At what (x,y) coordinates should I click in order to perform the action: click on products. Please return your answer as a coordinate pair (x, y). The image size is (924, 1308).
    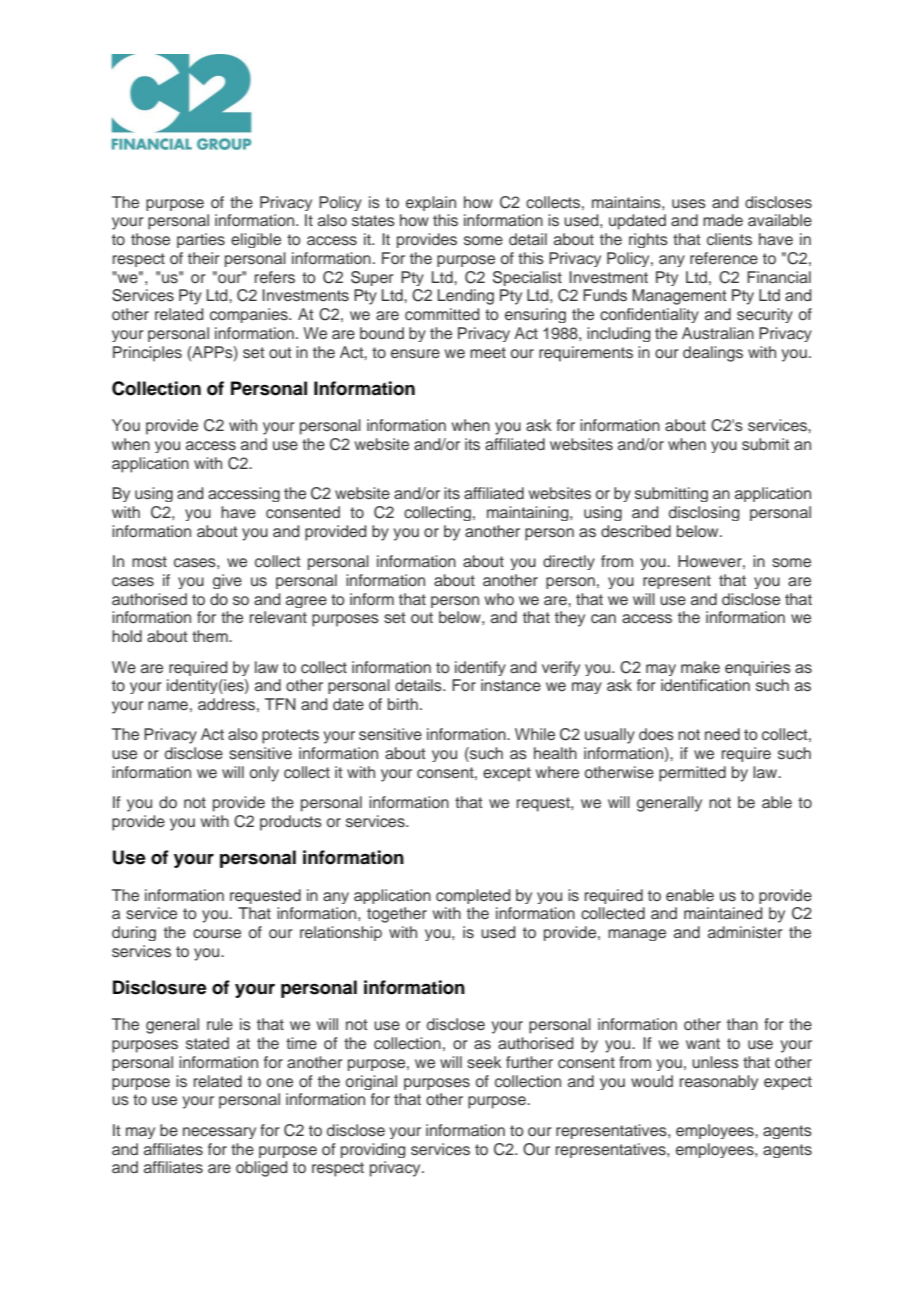
    Looking at the image, I should click on (291, 823).
